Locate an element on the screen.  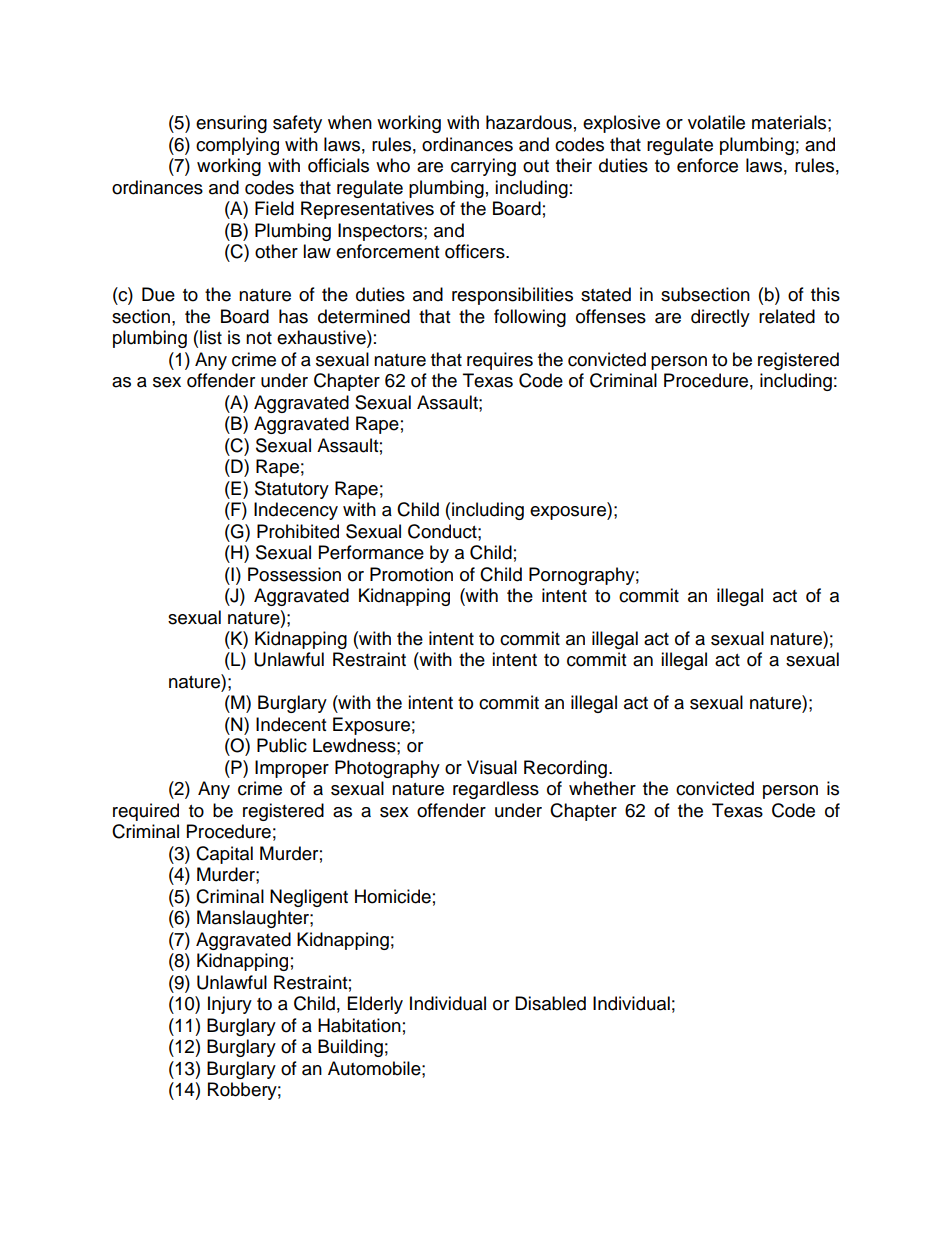
Promotion is located at coordinates (411, 574).
